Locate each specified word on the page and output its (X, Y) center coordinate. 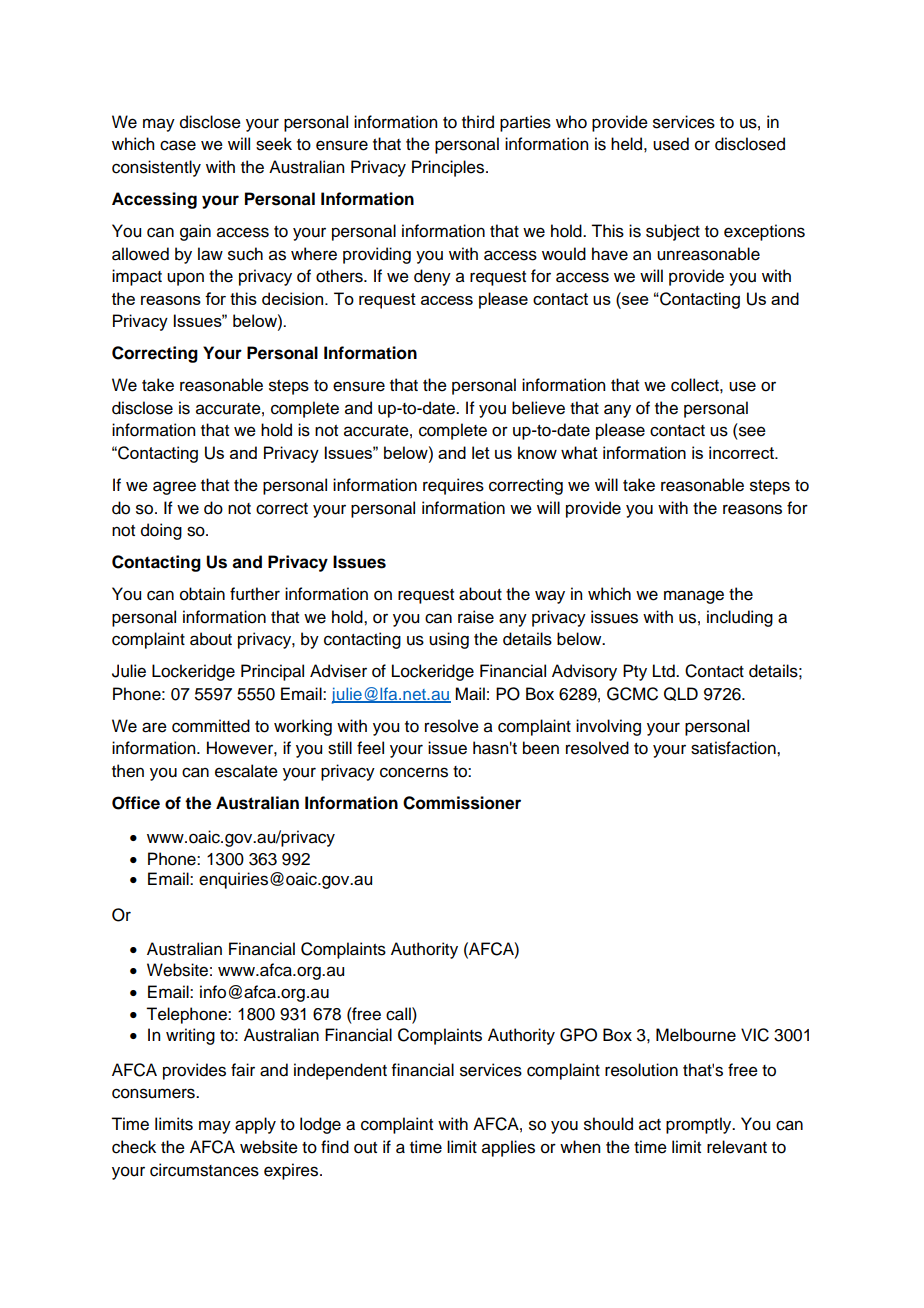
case (178, 145)
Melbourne (696, 1035)
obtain (202, 594)
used (671, 144)
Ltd (665, 671)
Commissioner (462, 803)
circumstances (204, 1170)
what (579, 452)
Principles (449, 168)
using (449, 640)
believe (538, 408)
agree (174, 488)
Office (136, 803)
